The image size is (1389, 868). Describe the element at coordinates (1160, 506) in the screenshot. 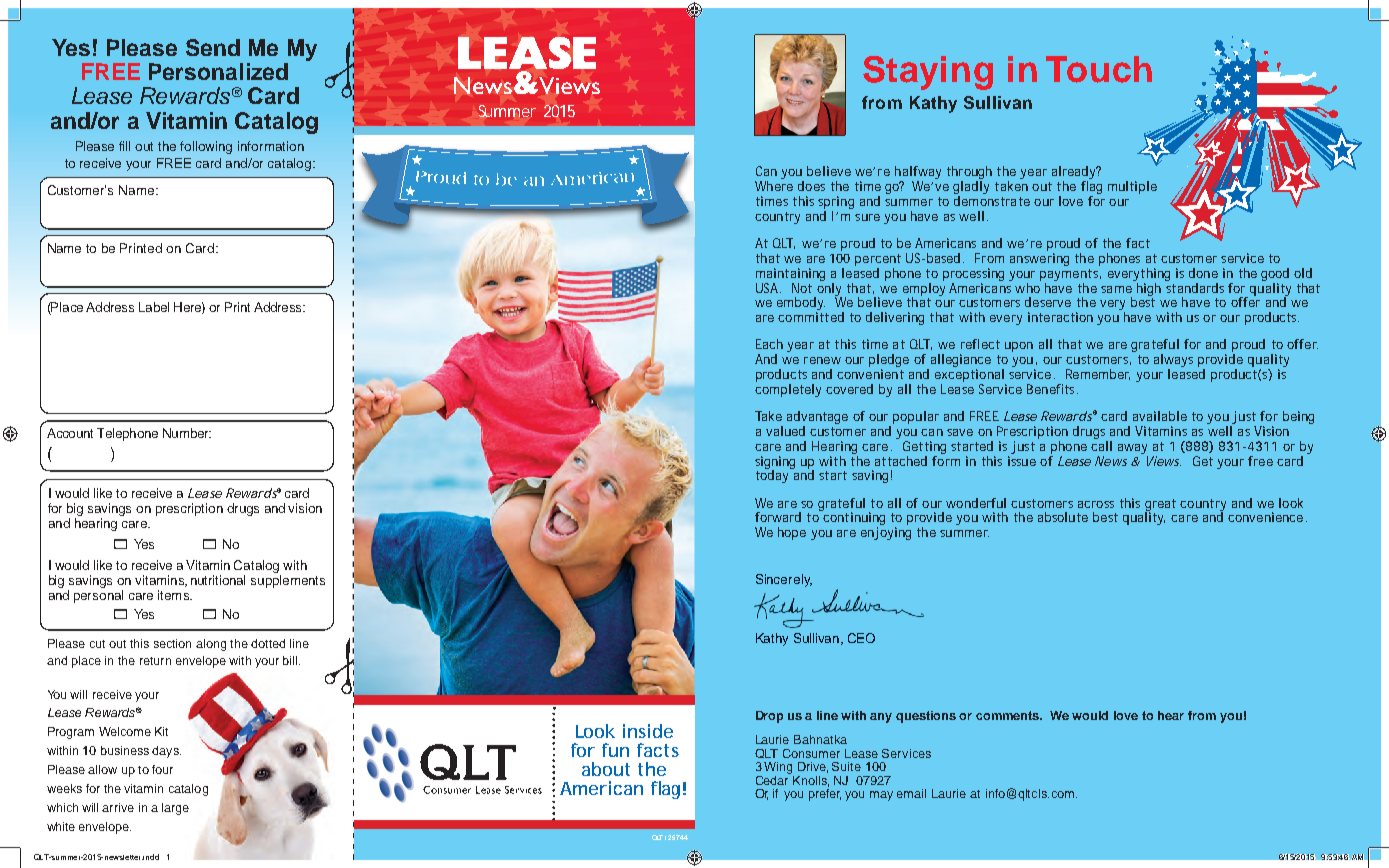

I see `great` at that location.
